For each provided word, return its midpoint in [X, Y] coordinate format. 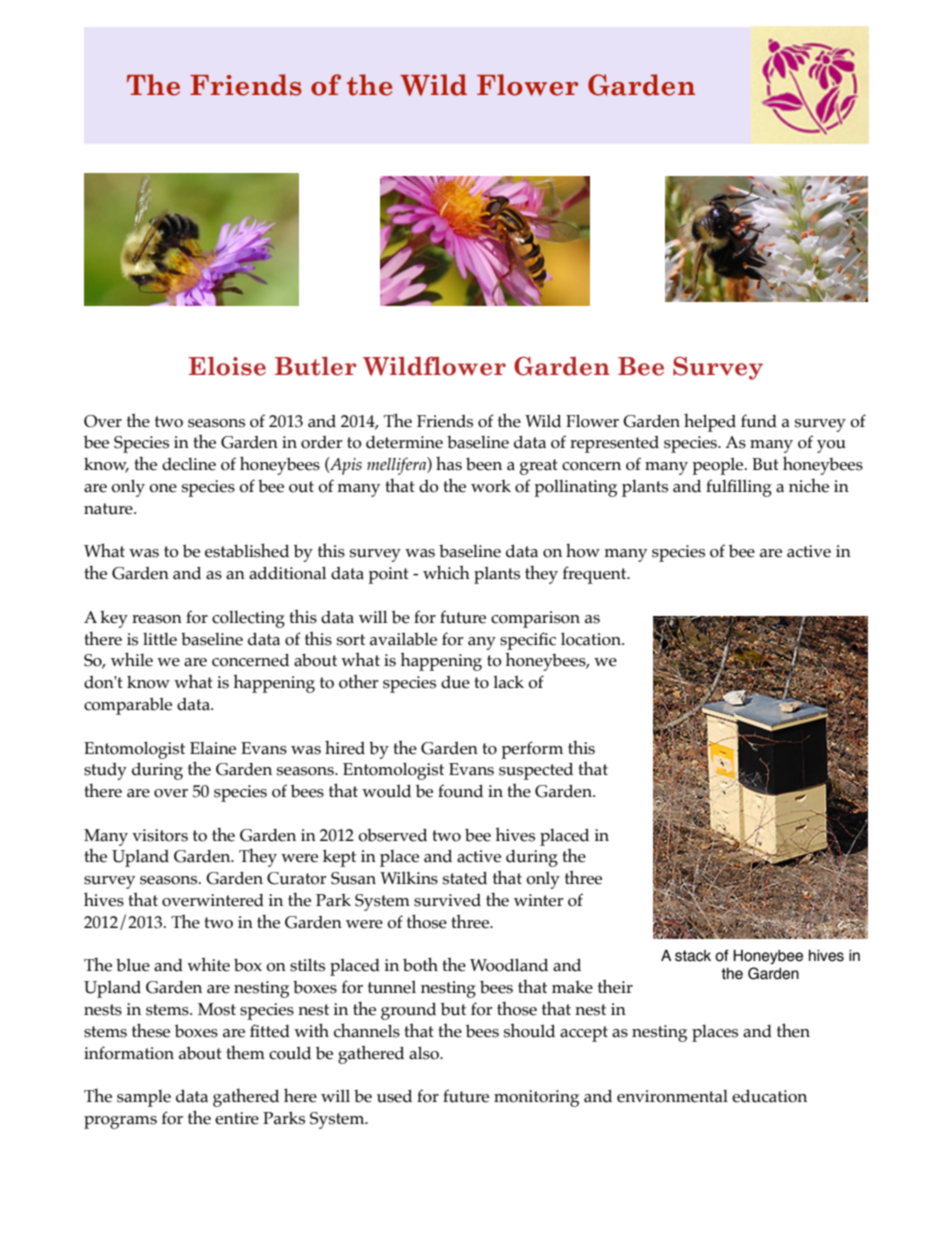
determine [404, 442]
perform [532, 750]
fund [759, 421]
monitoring [536, 1098]
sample [144, 1098]
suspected [536, 771]
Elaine [213, 748]
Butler [316, 366]
